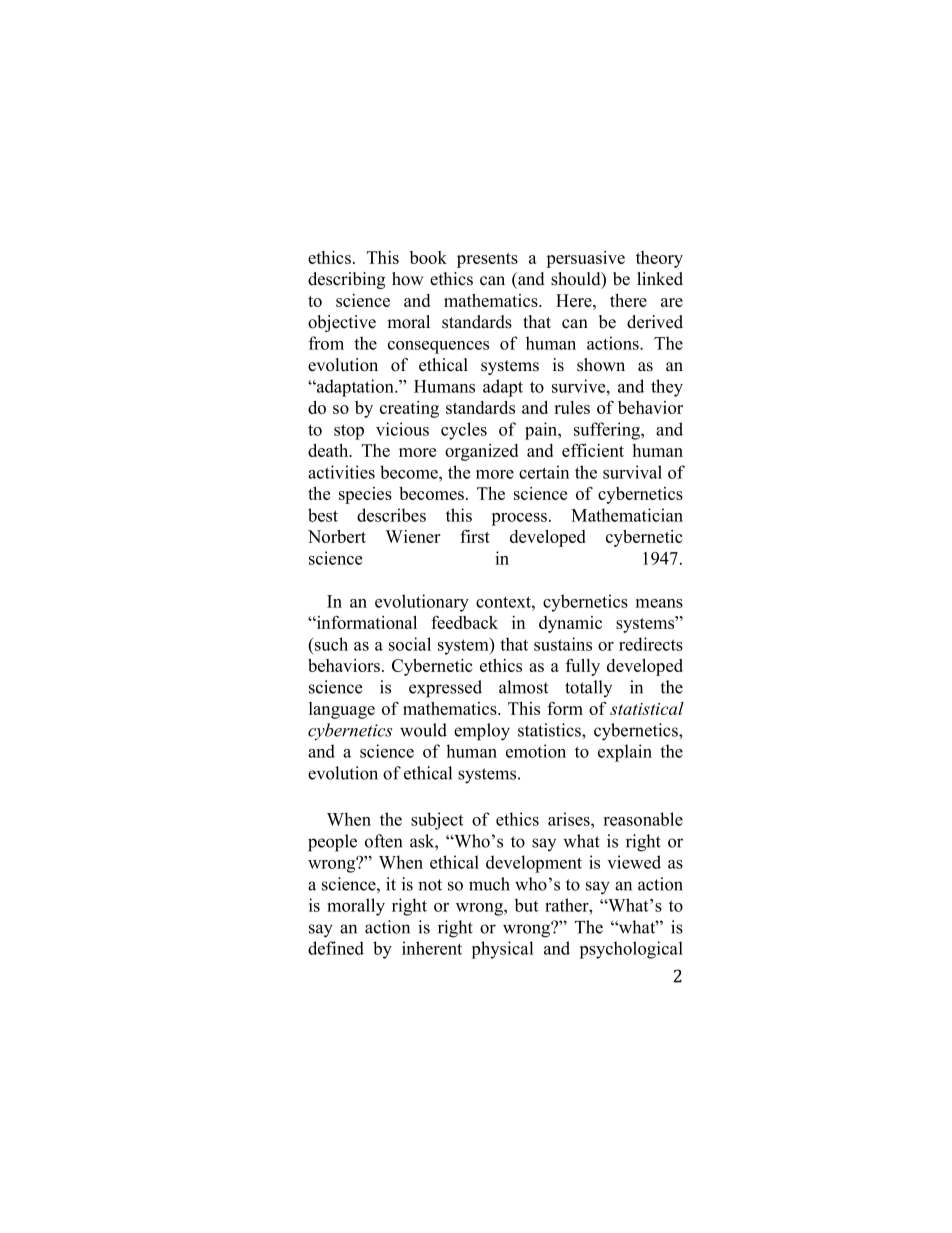 Image resolution: width=952 pixels, height=1233 pixels. Describe the element at coordinates (336, 948) in the image. I see `defined` at that location.
